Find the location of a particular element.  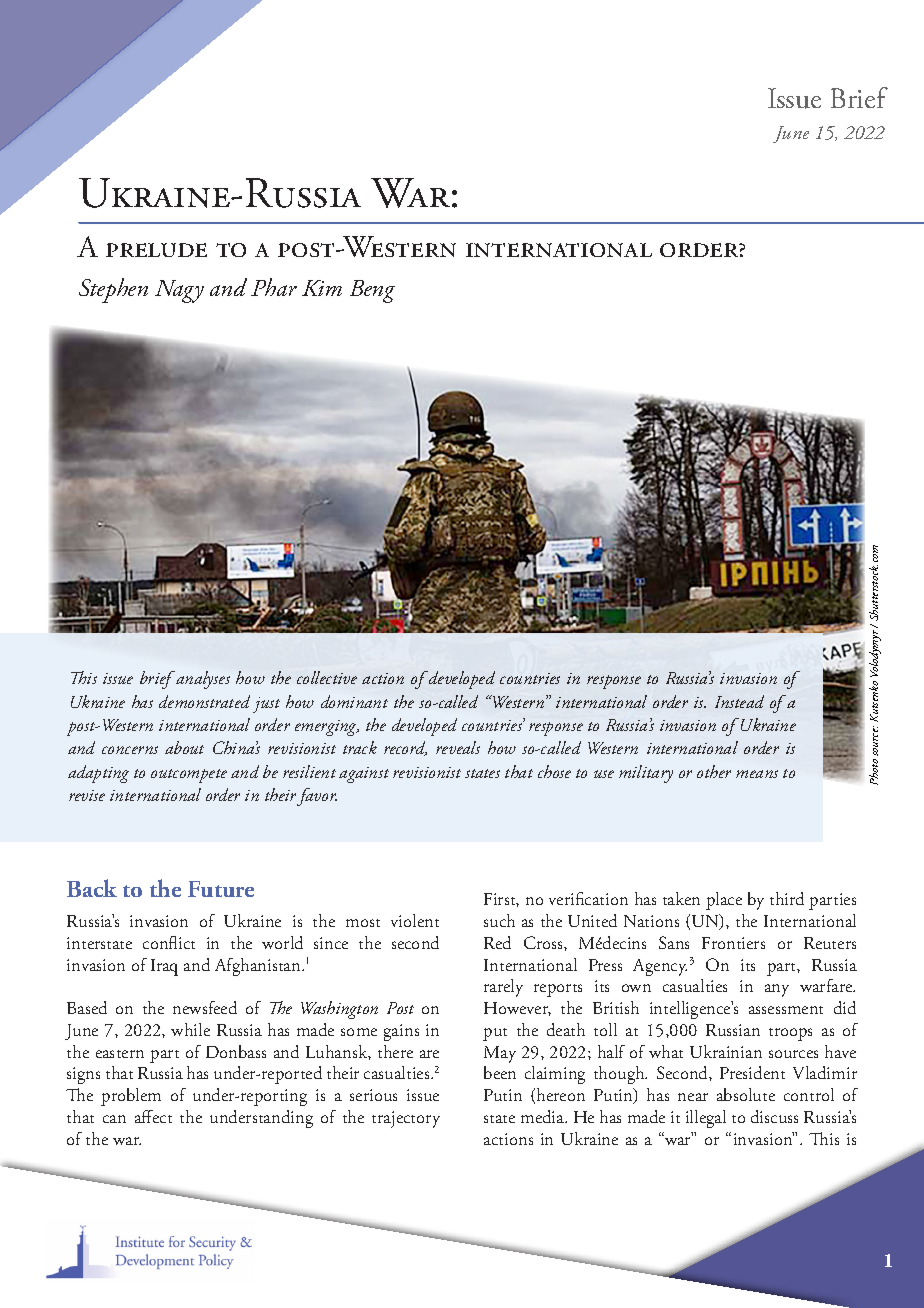

Nagy is located at coordinates (179, 291).
